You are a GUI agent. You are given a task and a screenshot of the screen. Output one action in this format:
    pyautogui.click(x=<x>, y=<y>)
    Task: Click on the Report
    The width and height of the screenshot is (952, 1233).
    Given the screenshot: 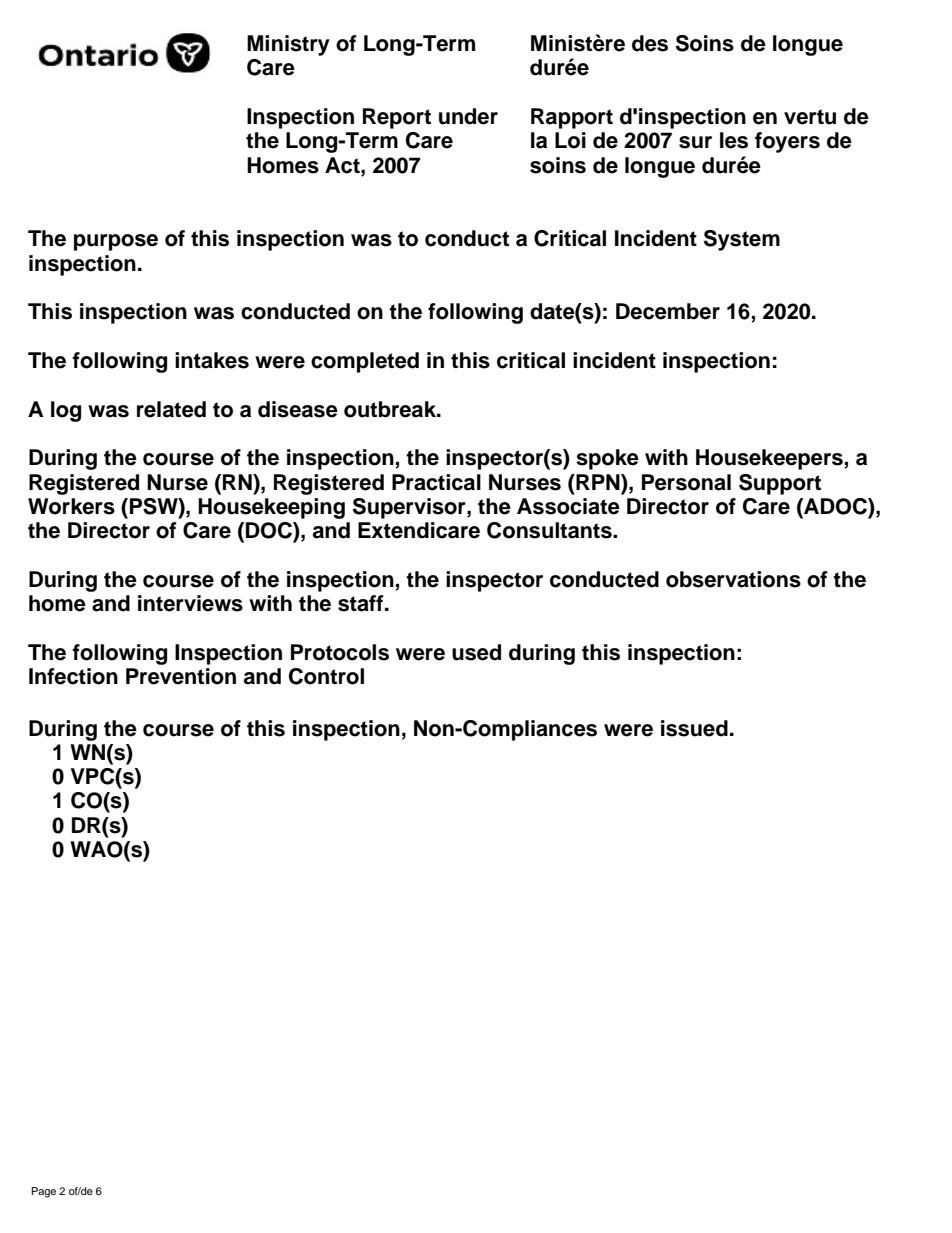 What is the action you would take?
    pyautogui.click(x=397, y=118)
